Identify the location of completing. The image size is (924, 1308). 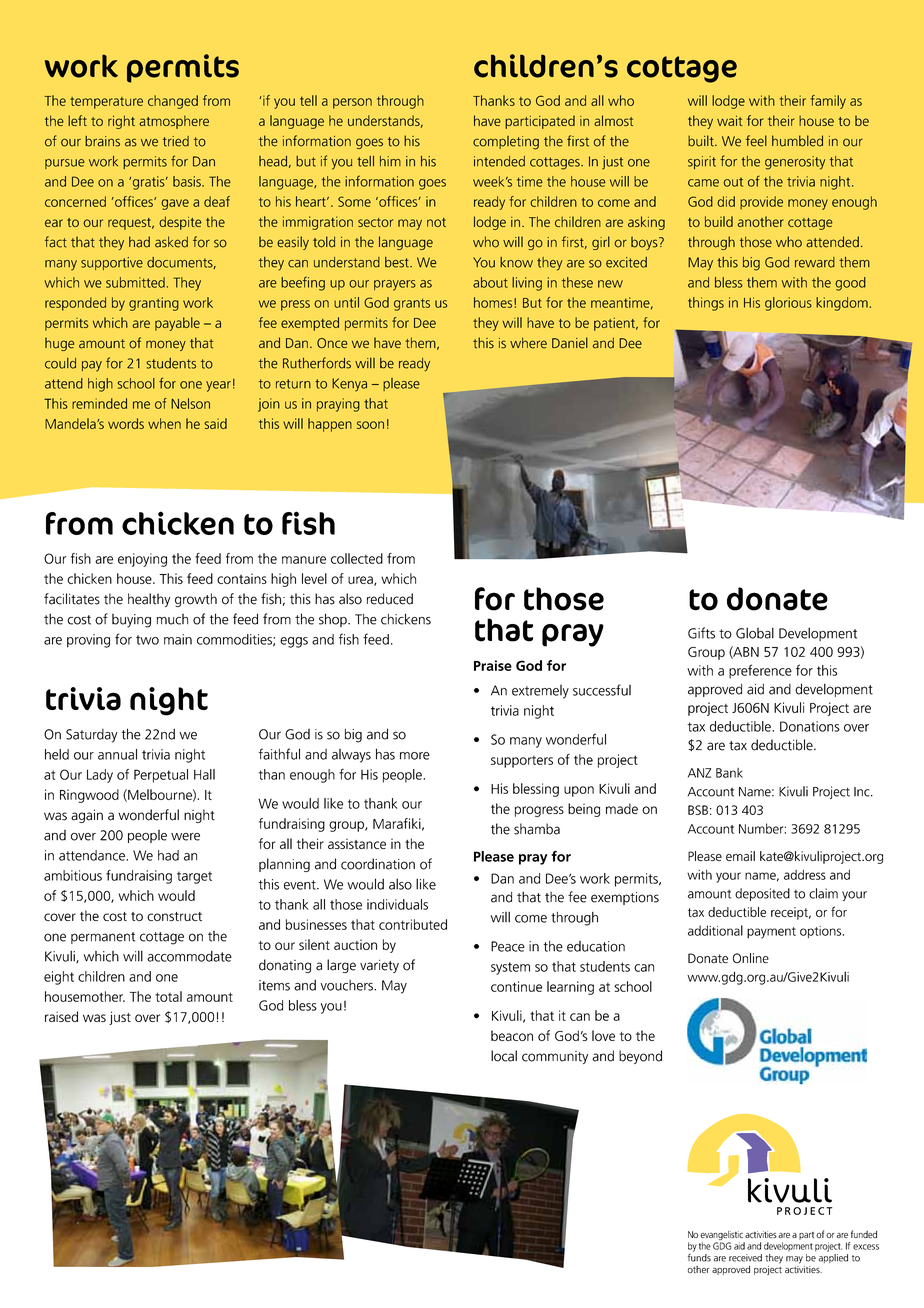
(506, 143).
